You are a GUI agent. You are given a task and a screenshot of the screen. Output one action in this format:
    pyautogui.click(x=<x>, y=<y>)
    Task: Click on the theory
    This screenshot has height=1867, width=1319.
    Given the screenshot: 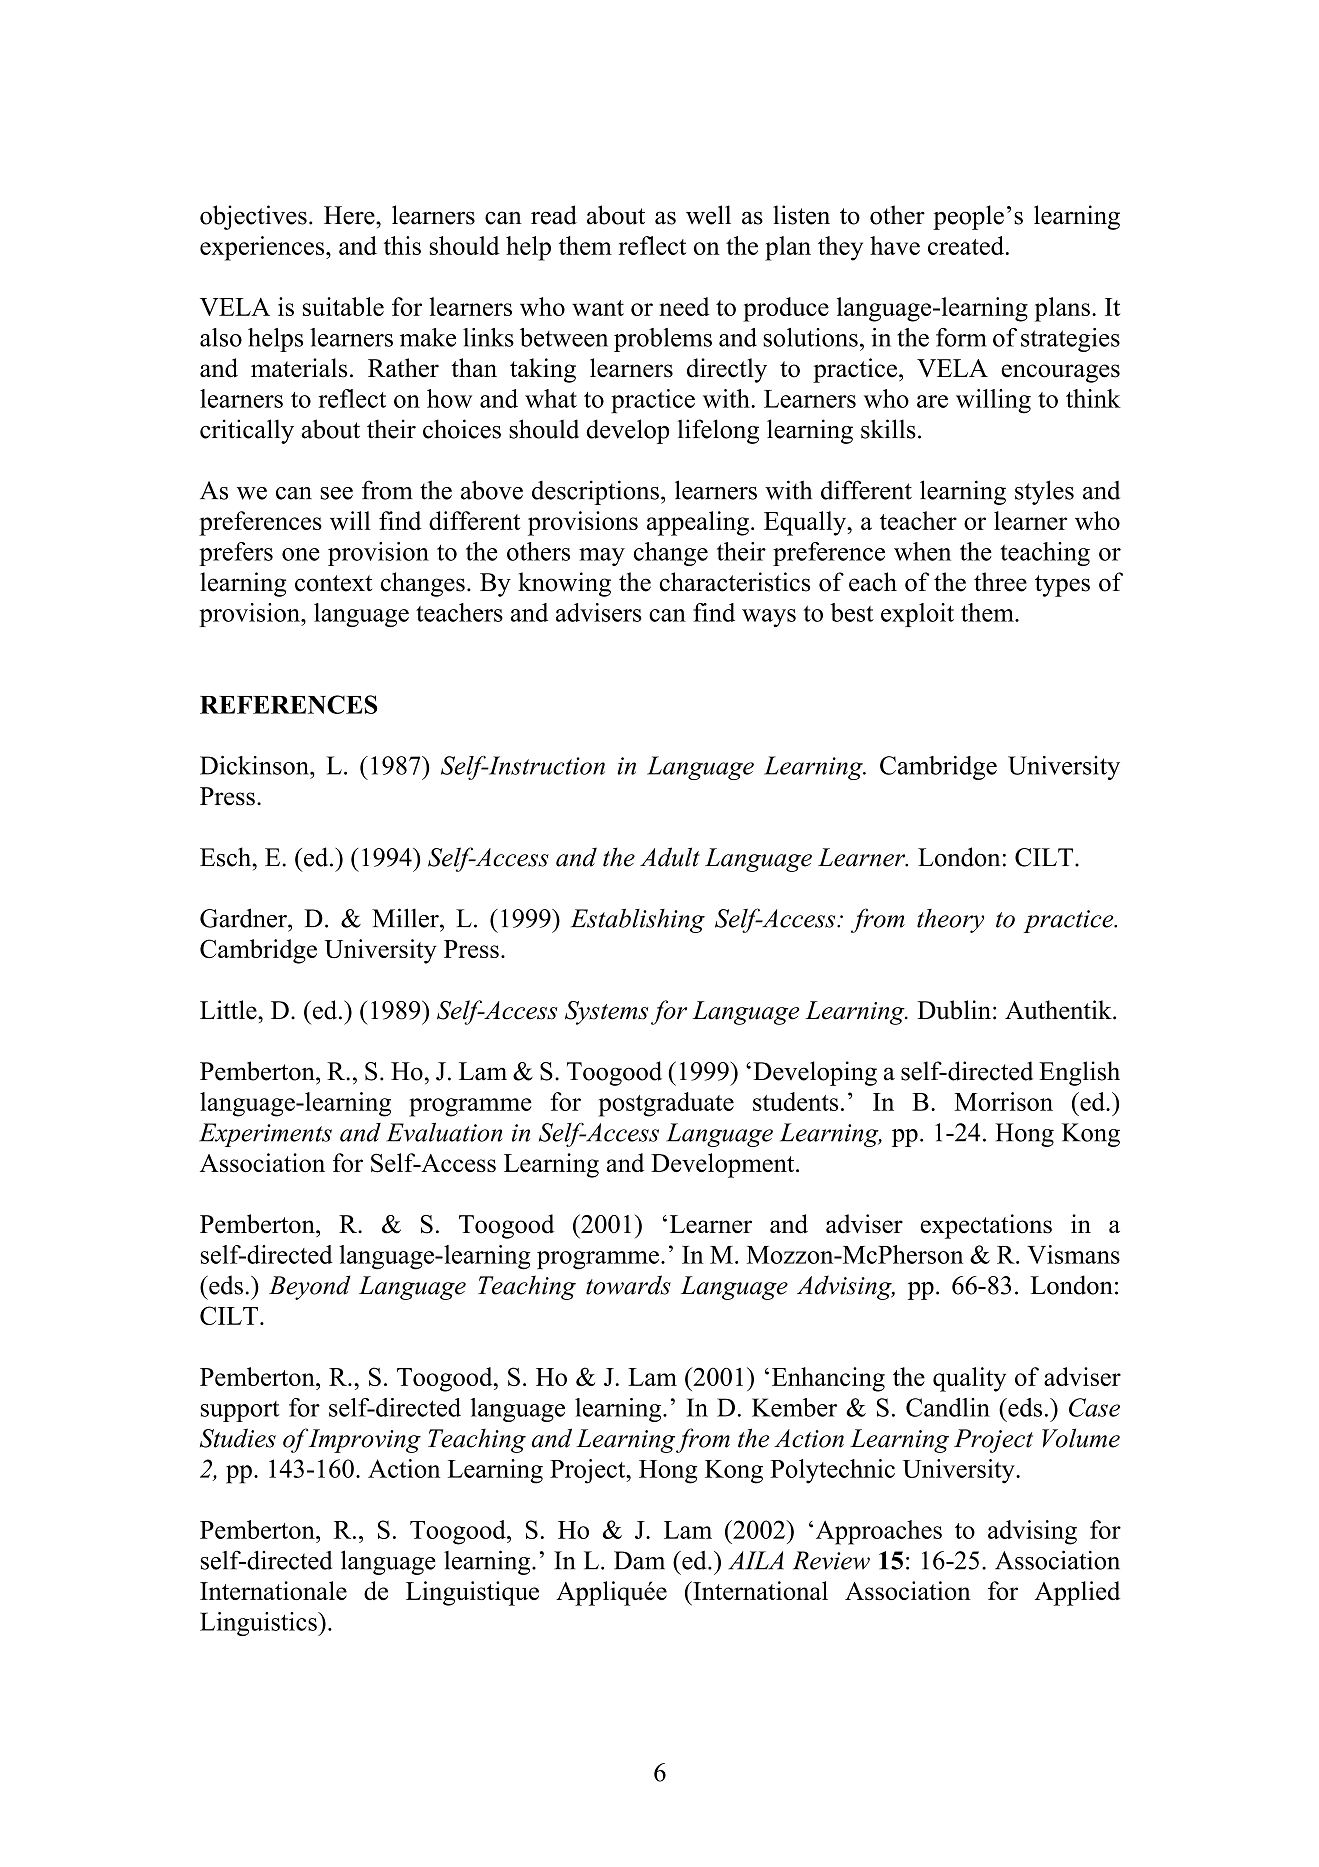 What is the action you would take?
    pyautogui.click(x=950, y=921)
